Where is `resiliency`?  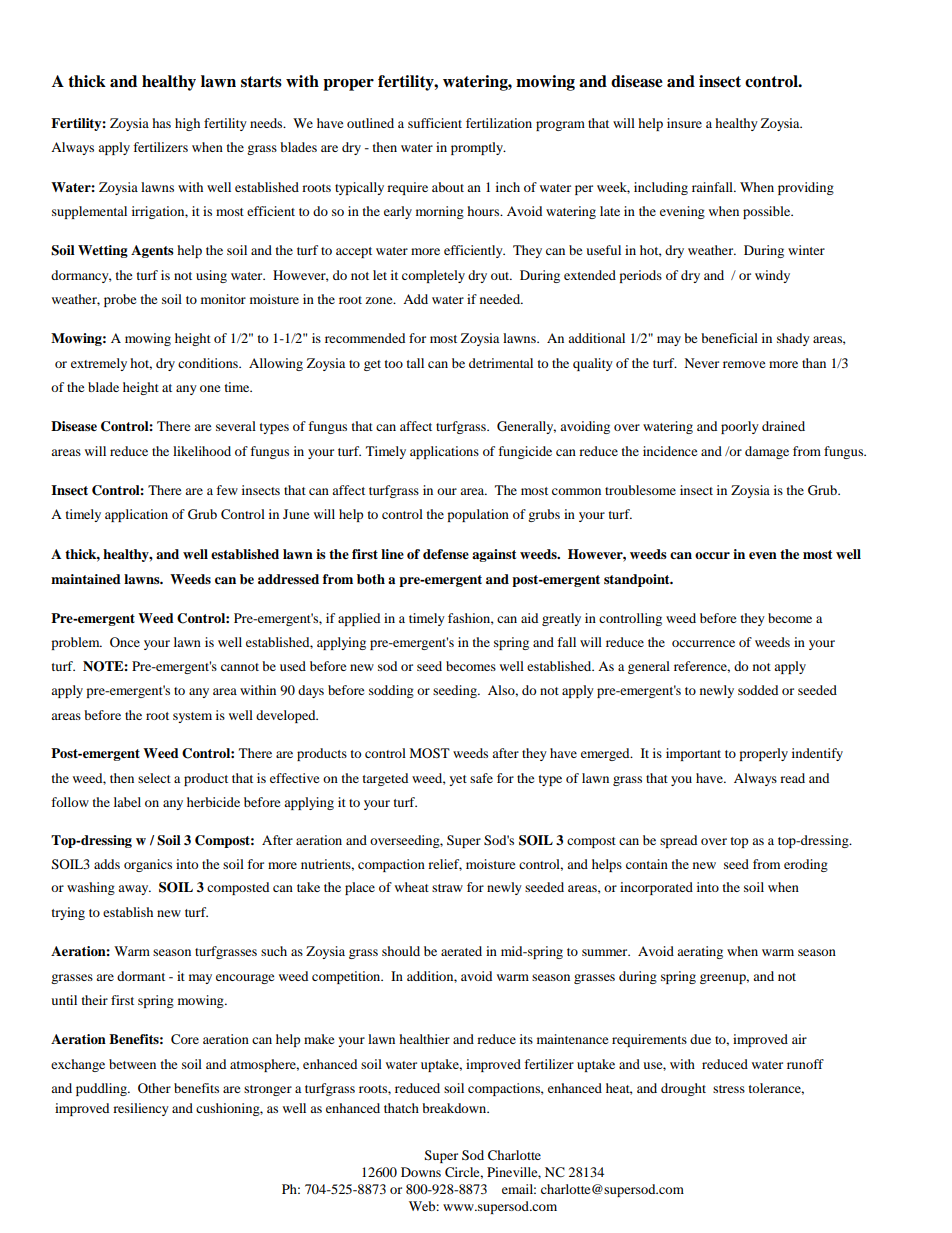 resiliency is located at coordinates (141, 1109).
